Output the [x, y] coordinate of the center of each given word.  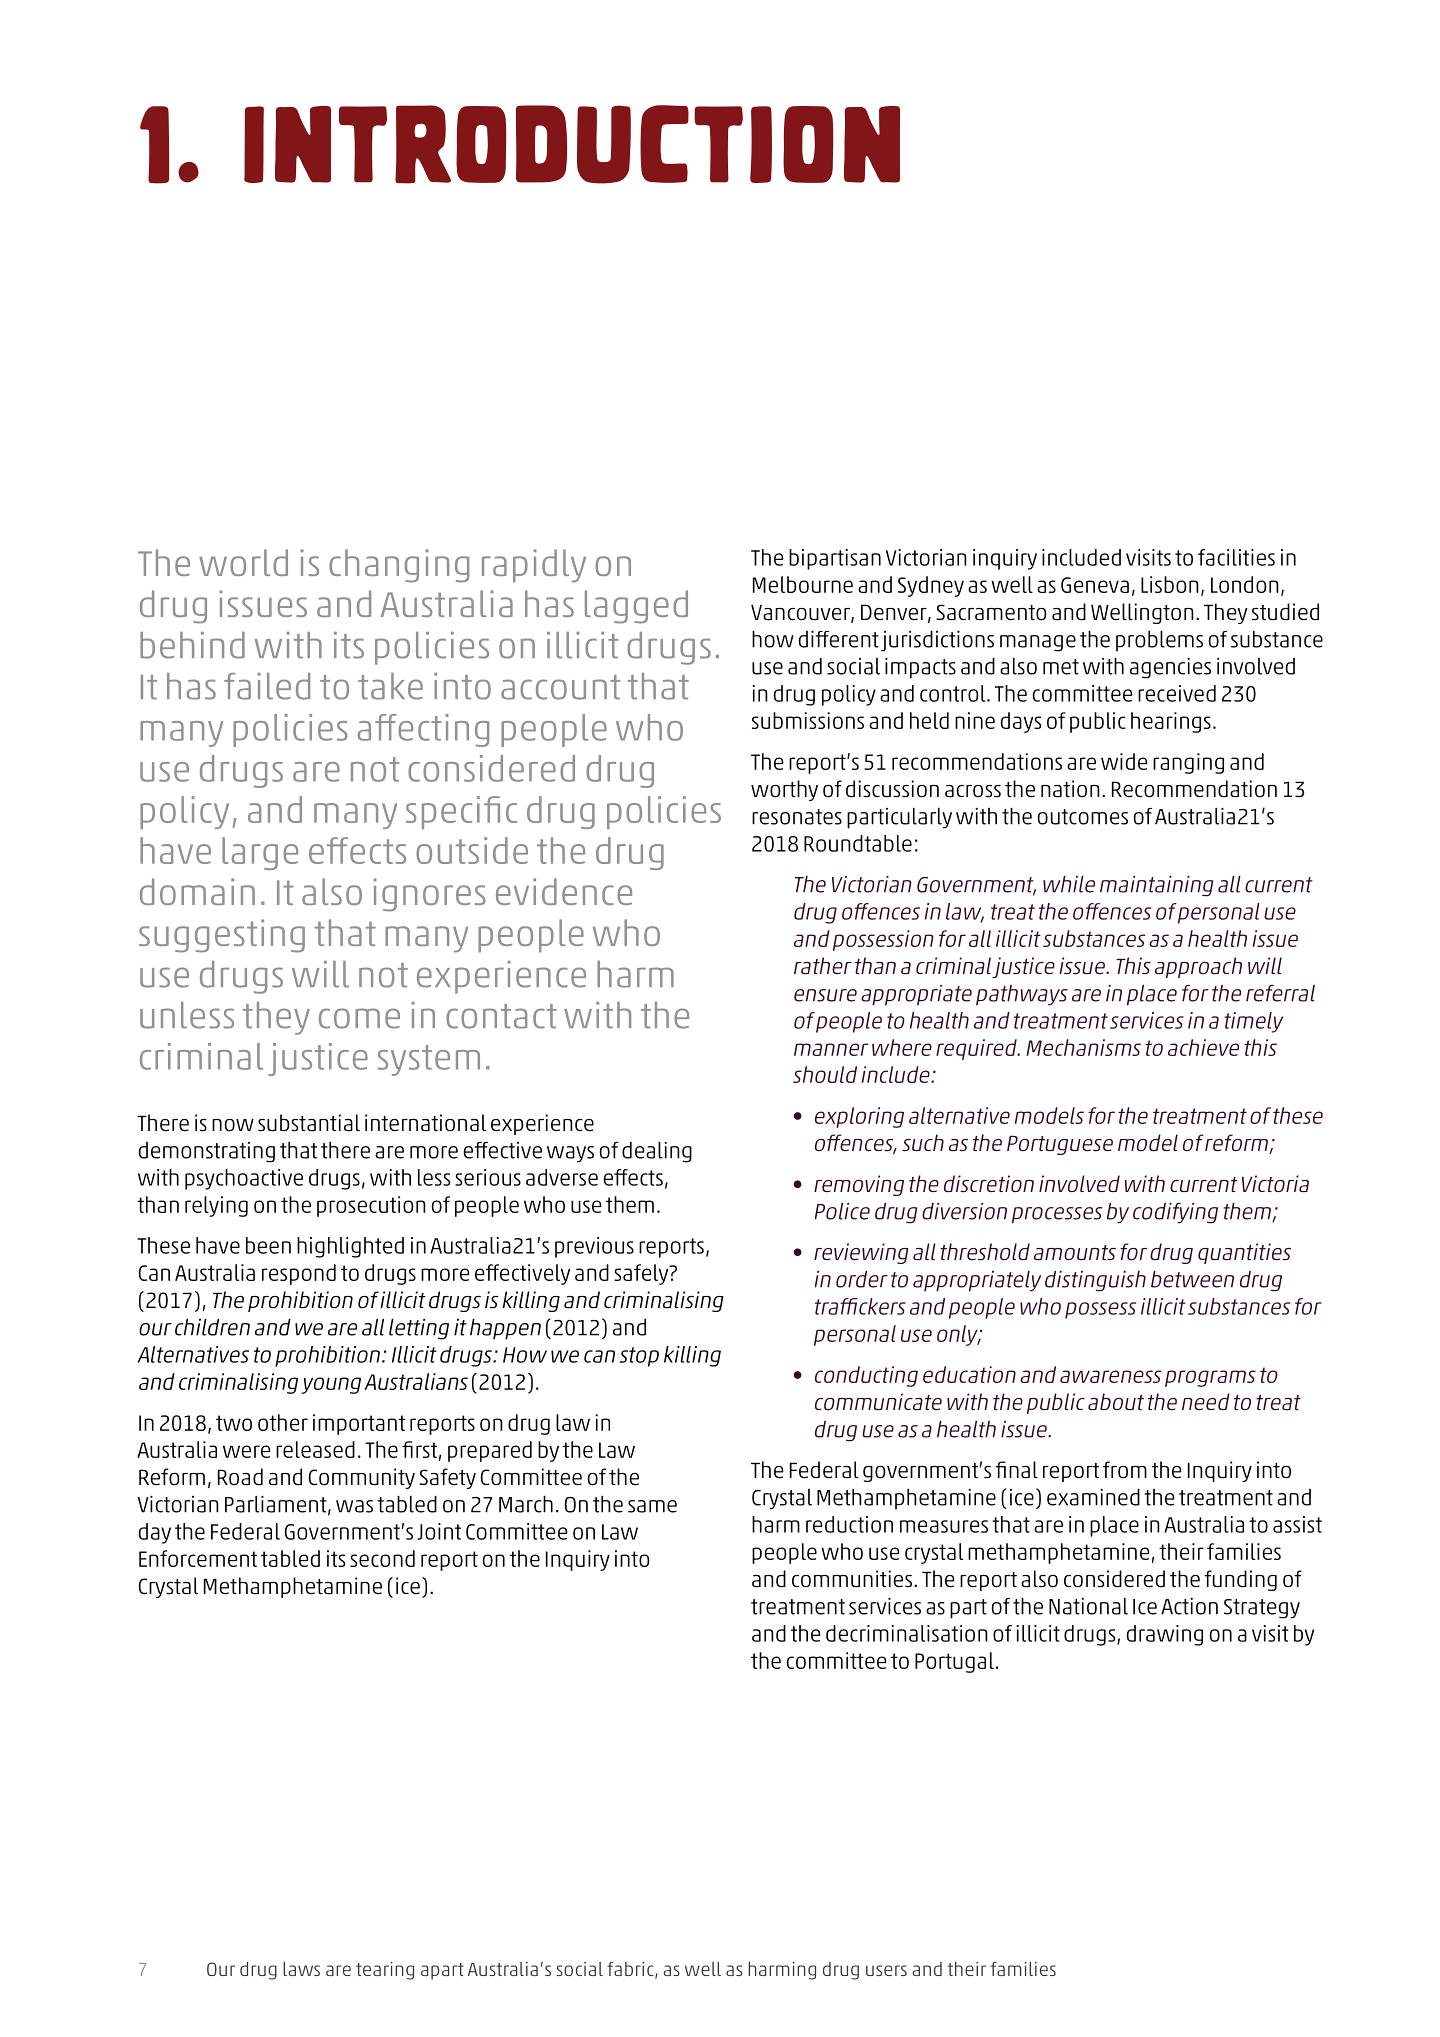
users [886, 1970]
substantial [309, 1123]
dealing [657, 1152]
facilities [1236, 557]
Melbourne [803, 584]
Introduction [572, 144]
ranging [1188, 763]
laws [301, 1969]
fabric [631, 1970]
